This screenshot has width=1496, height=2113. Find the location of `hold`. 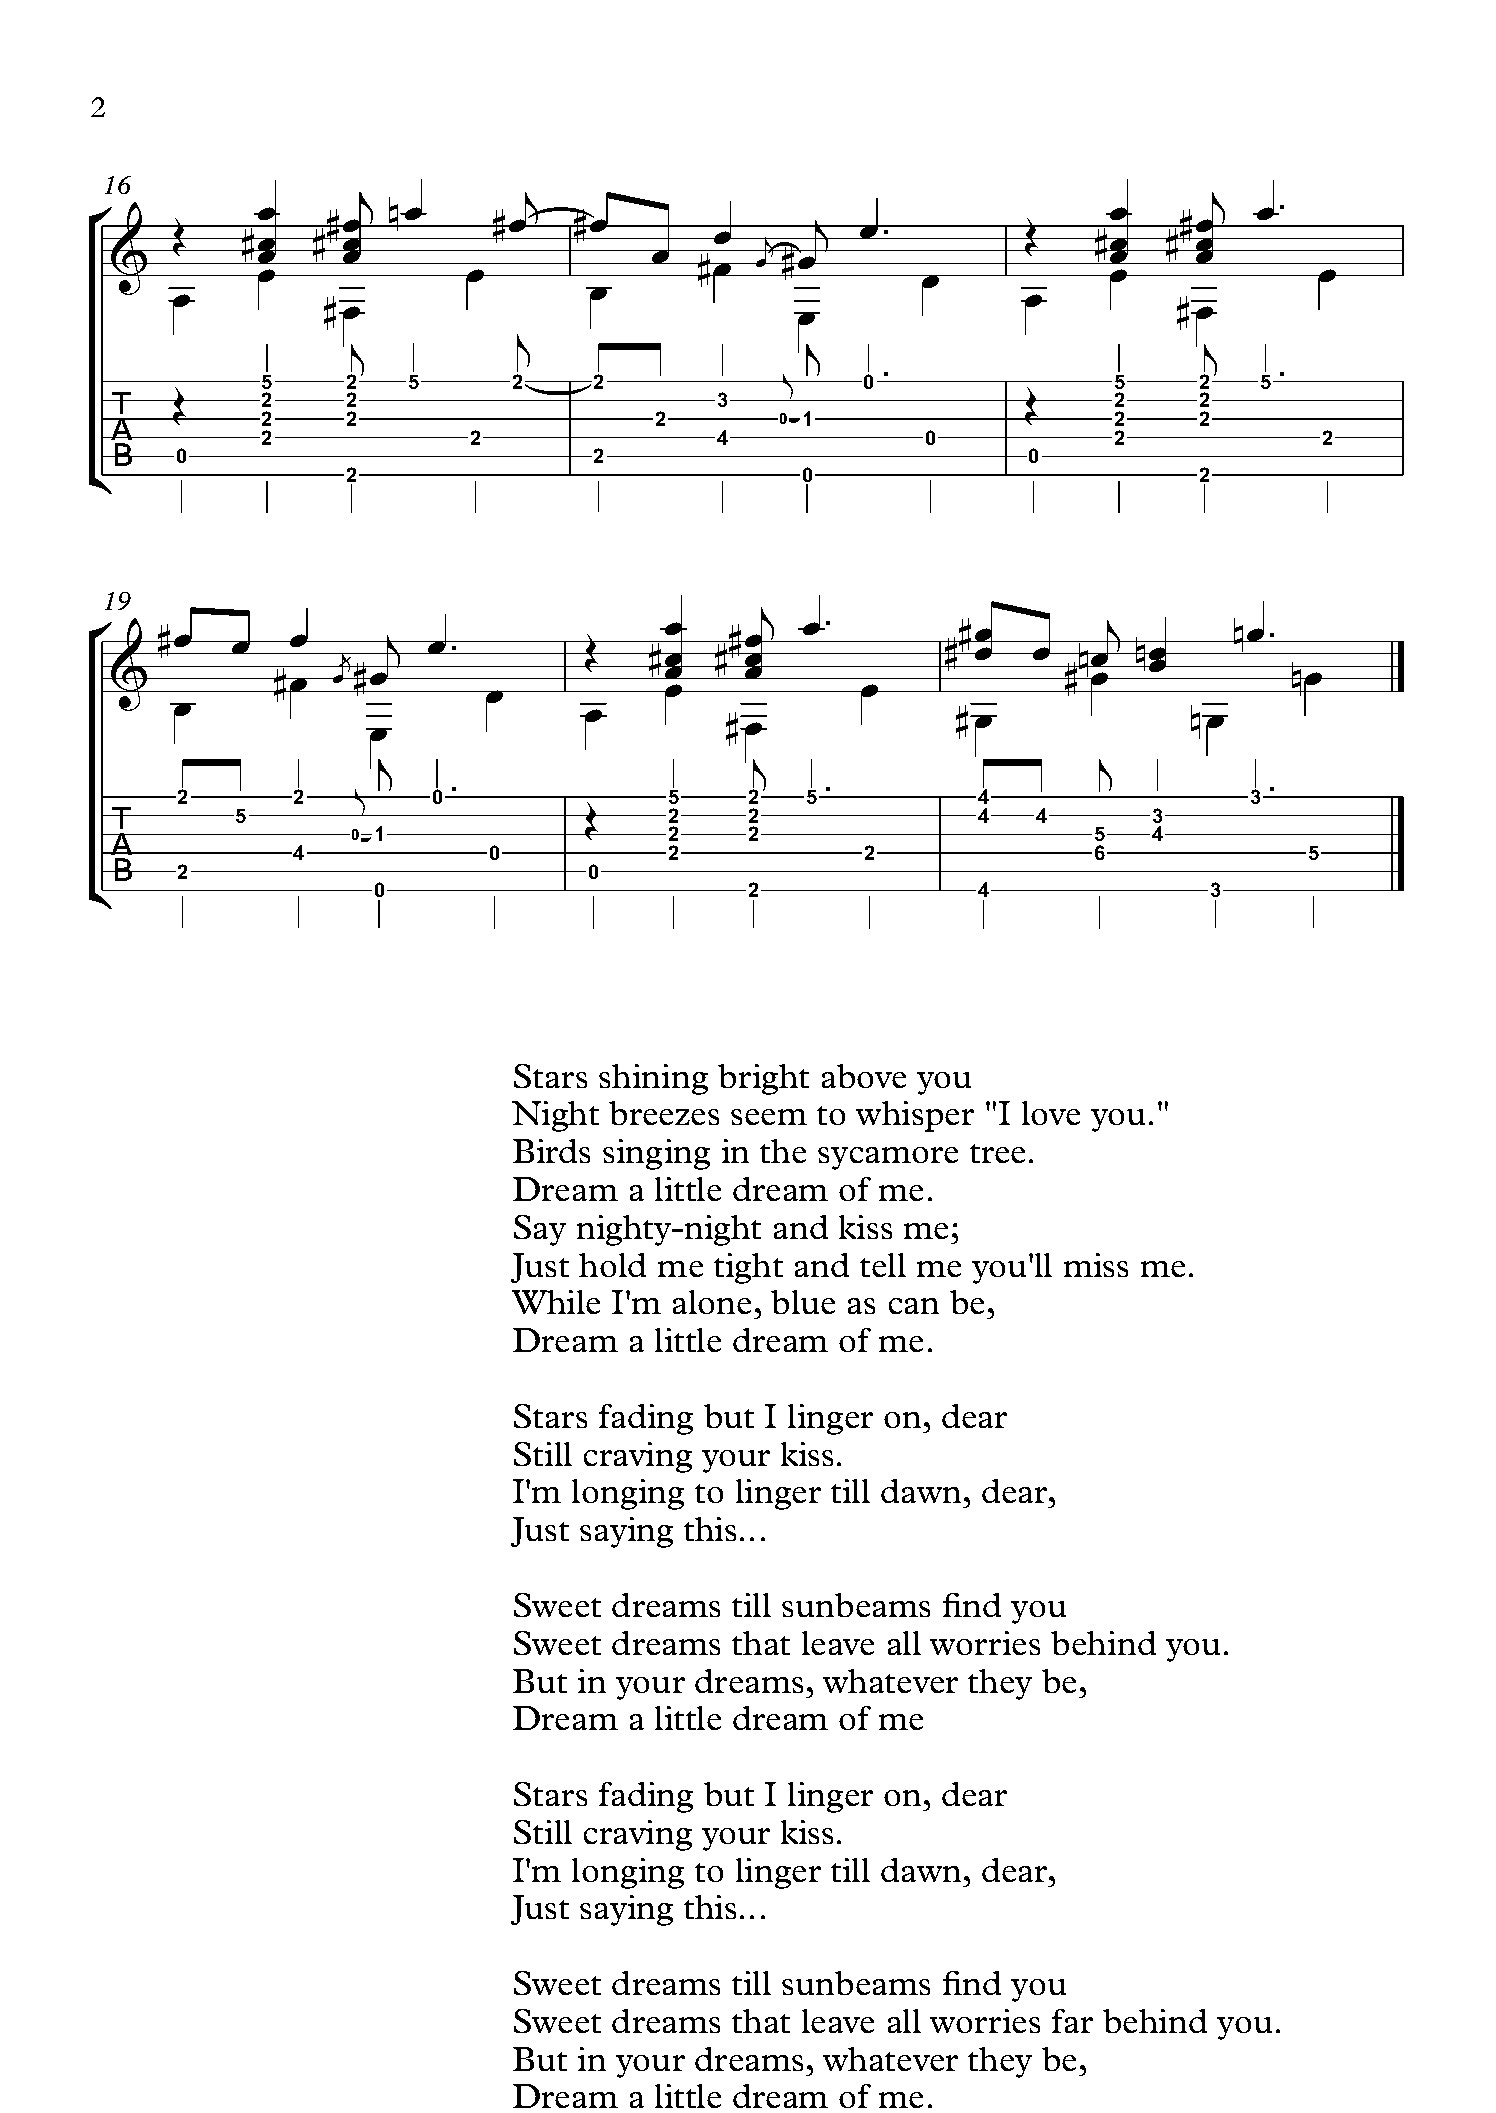

hold is located at coordinates (612, 1265).
